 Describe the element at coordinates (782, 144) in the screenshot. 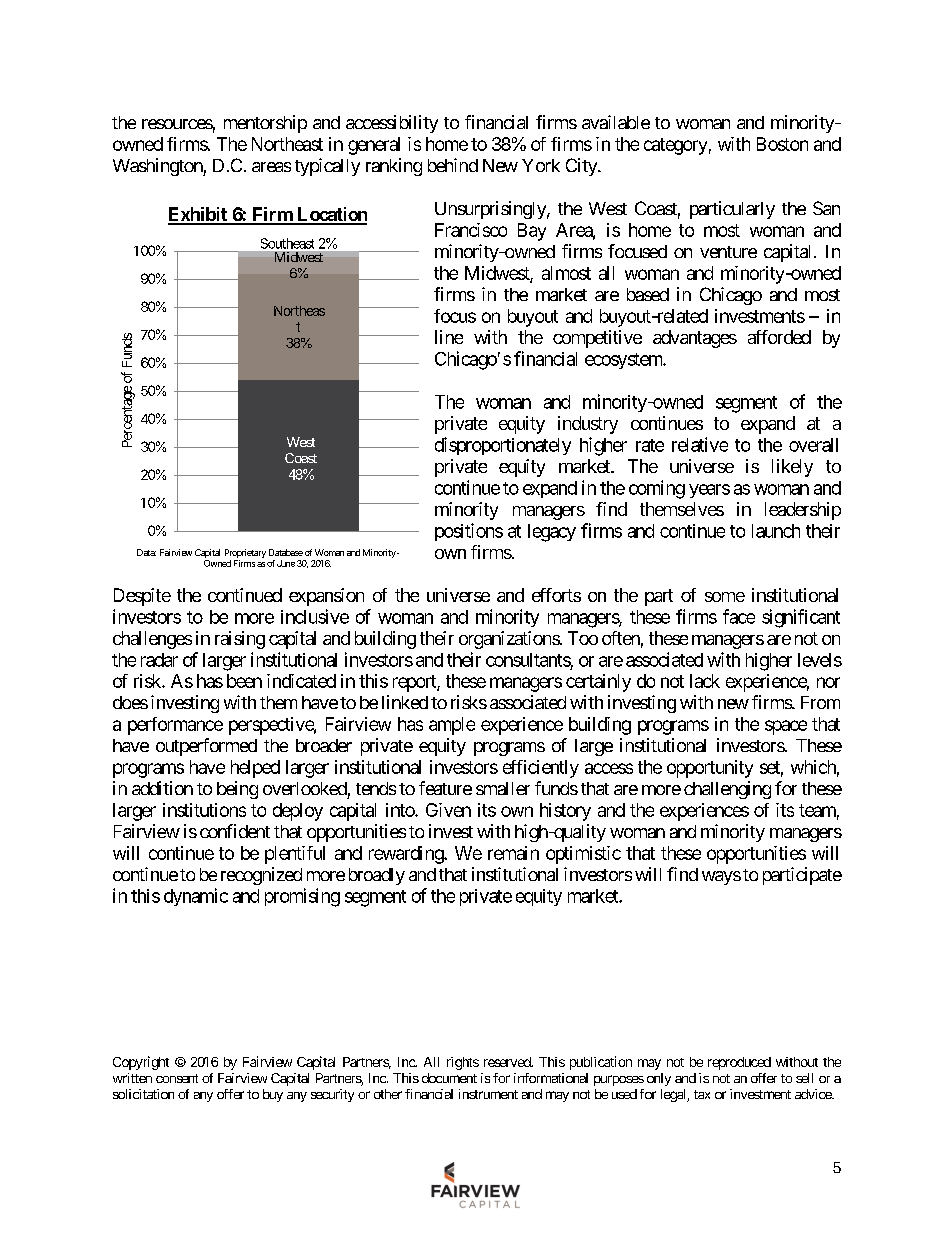

I see `Boston` at that location.
